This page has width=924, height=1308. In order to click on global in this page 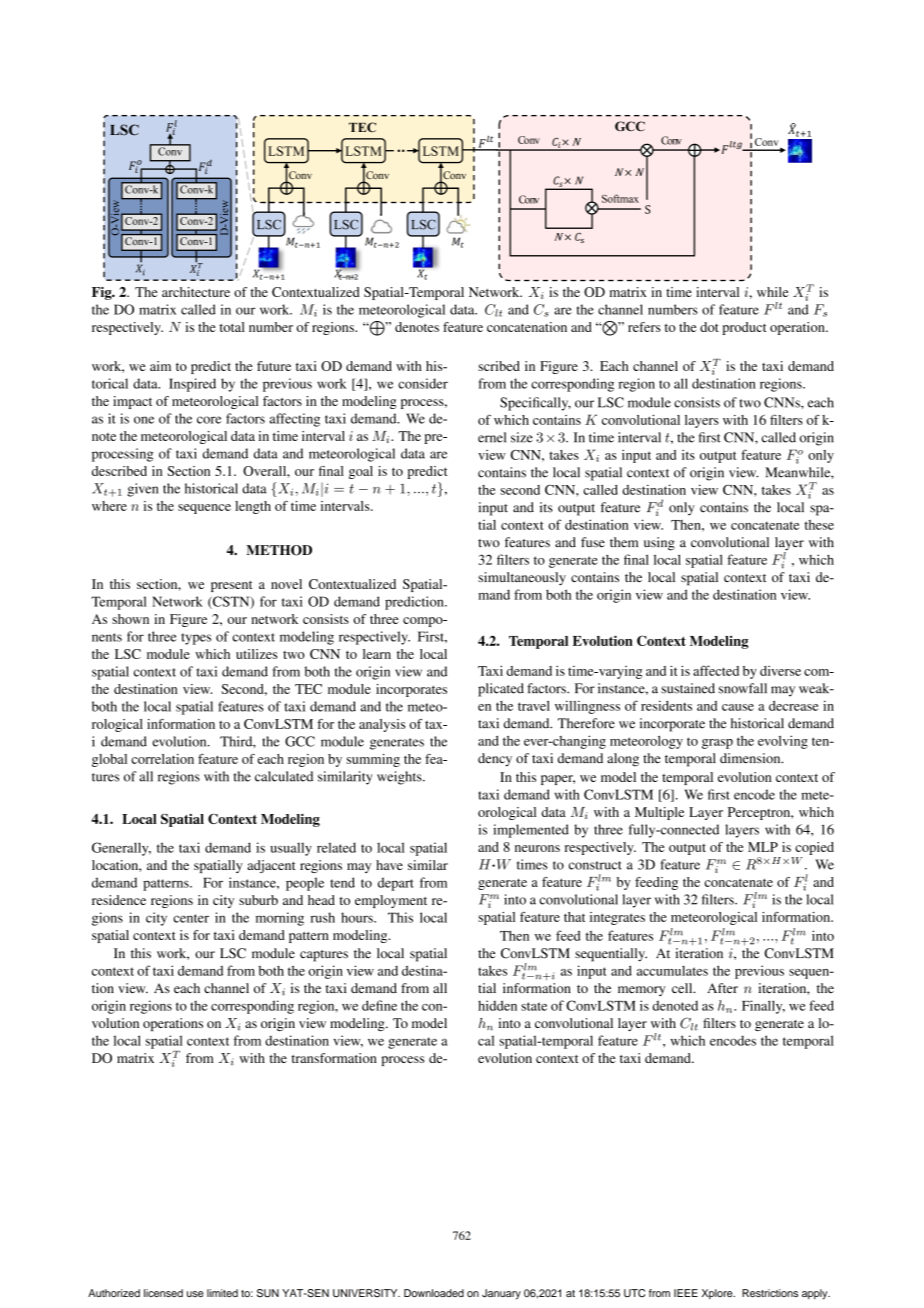, I will do `click(109, 760)`.
